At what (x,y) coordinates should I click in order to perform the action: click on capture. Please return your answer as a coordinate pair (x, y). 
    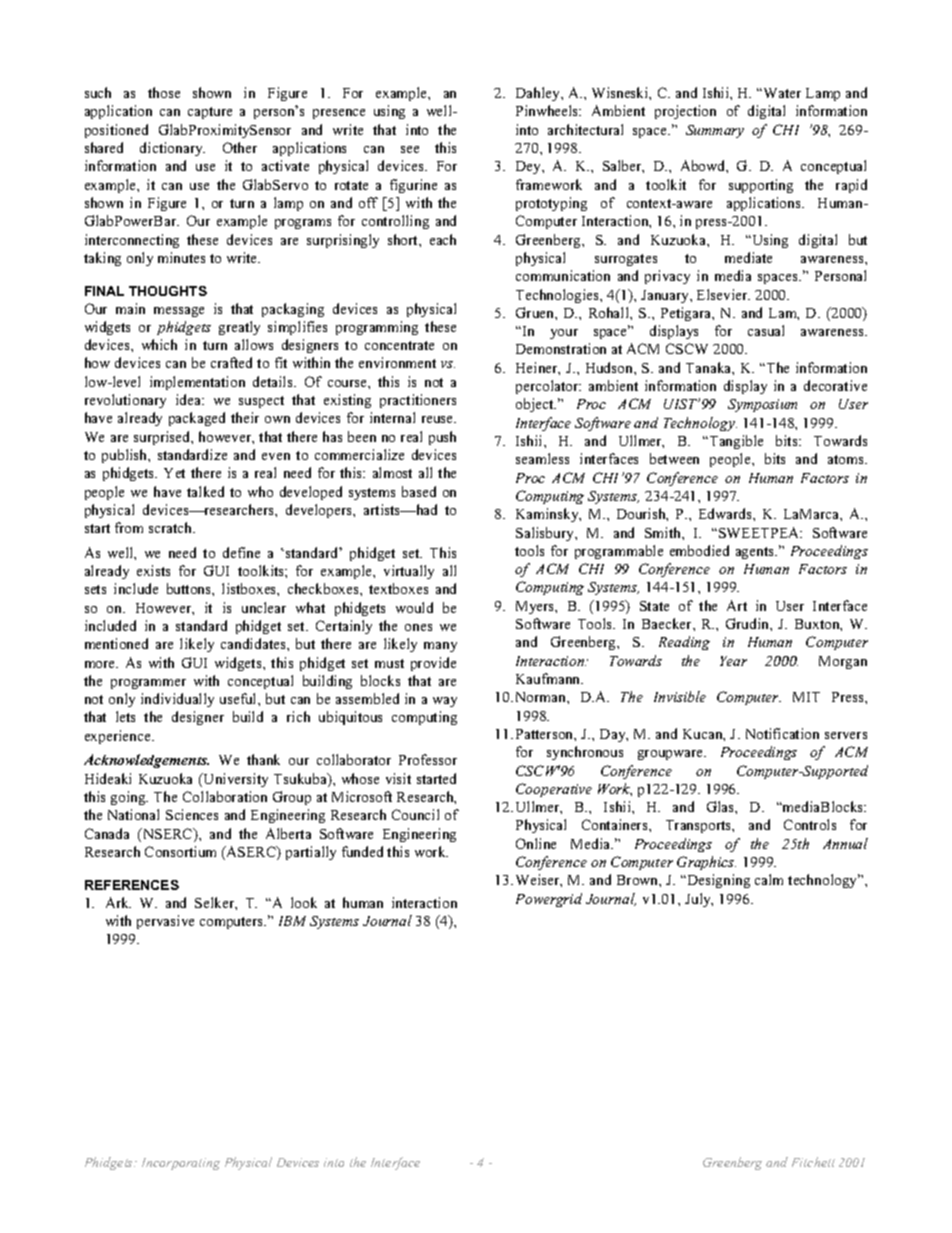
    Looking at the image, I should click on (210, 113).
